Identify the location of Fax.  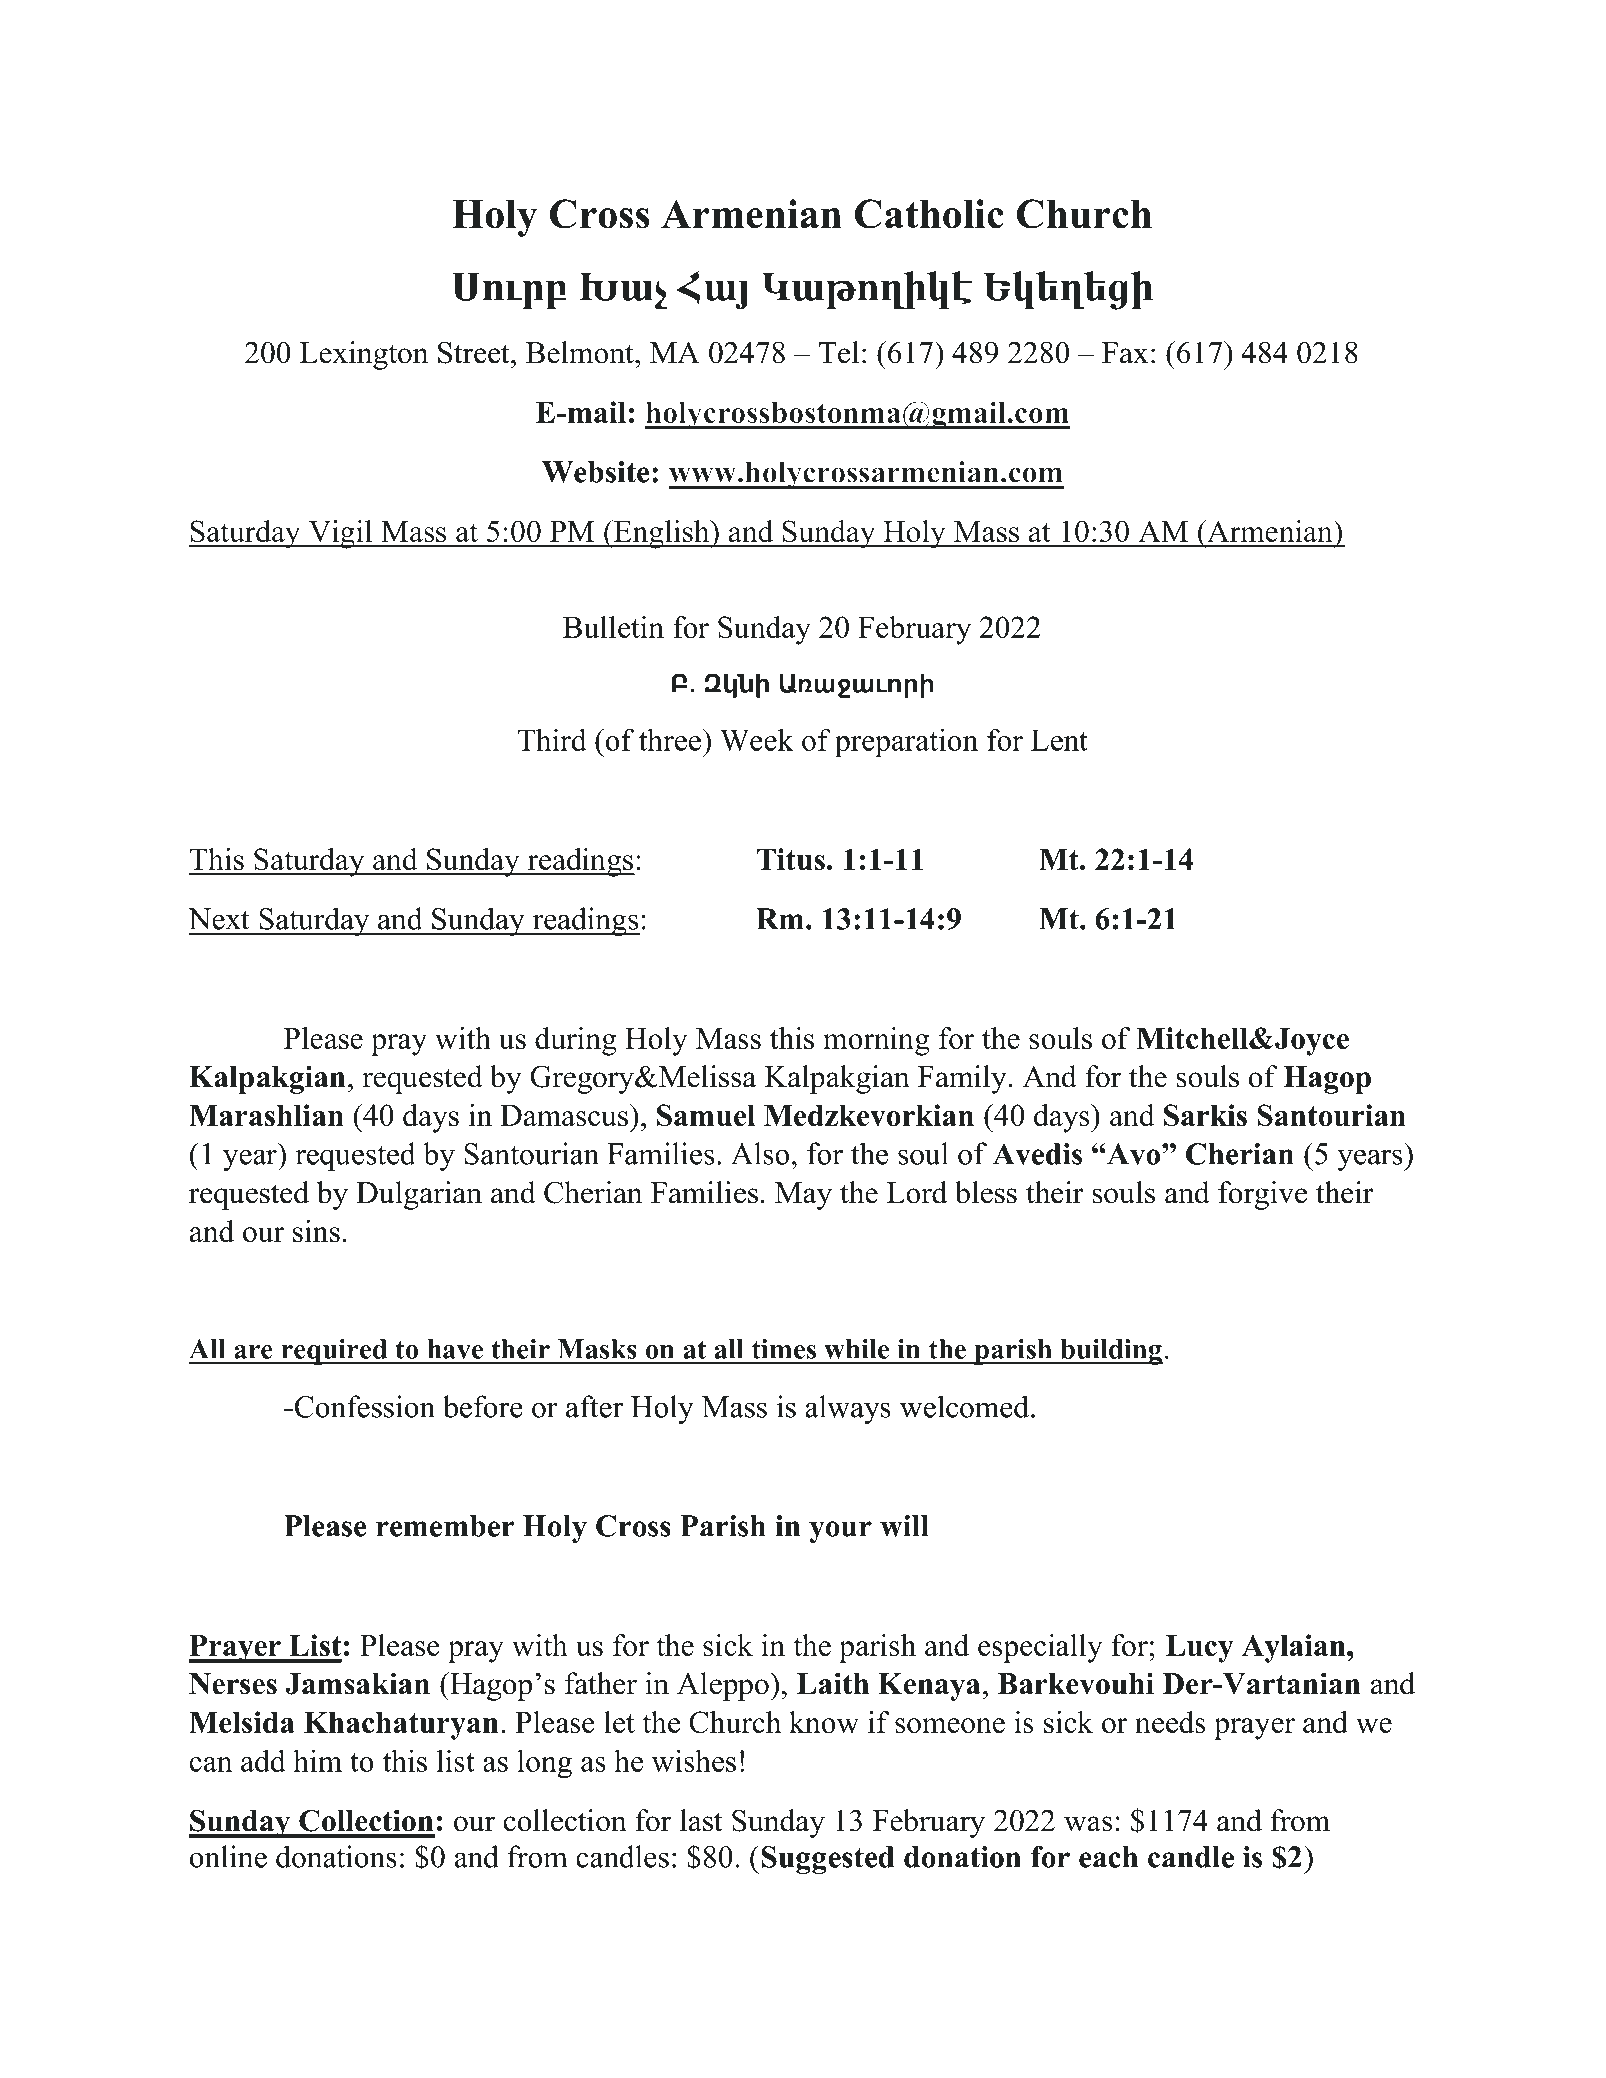
(1125, 353).
